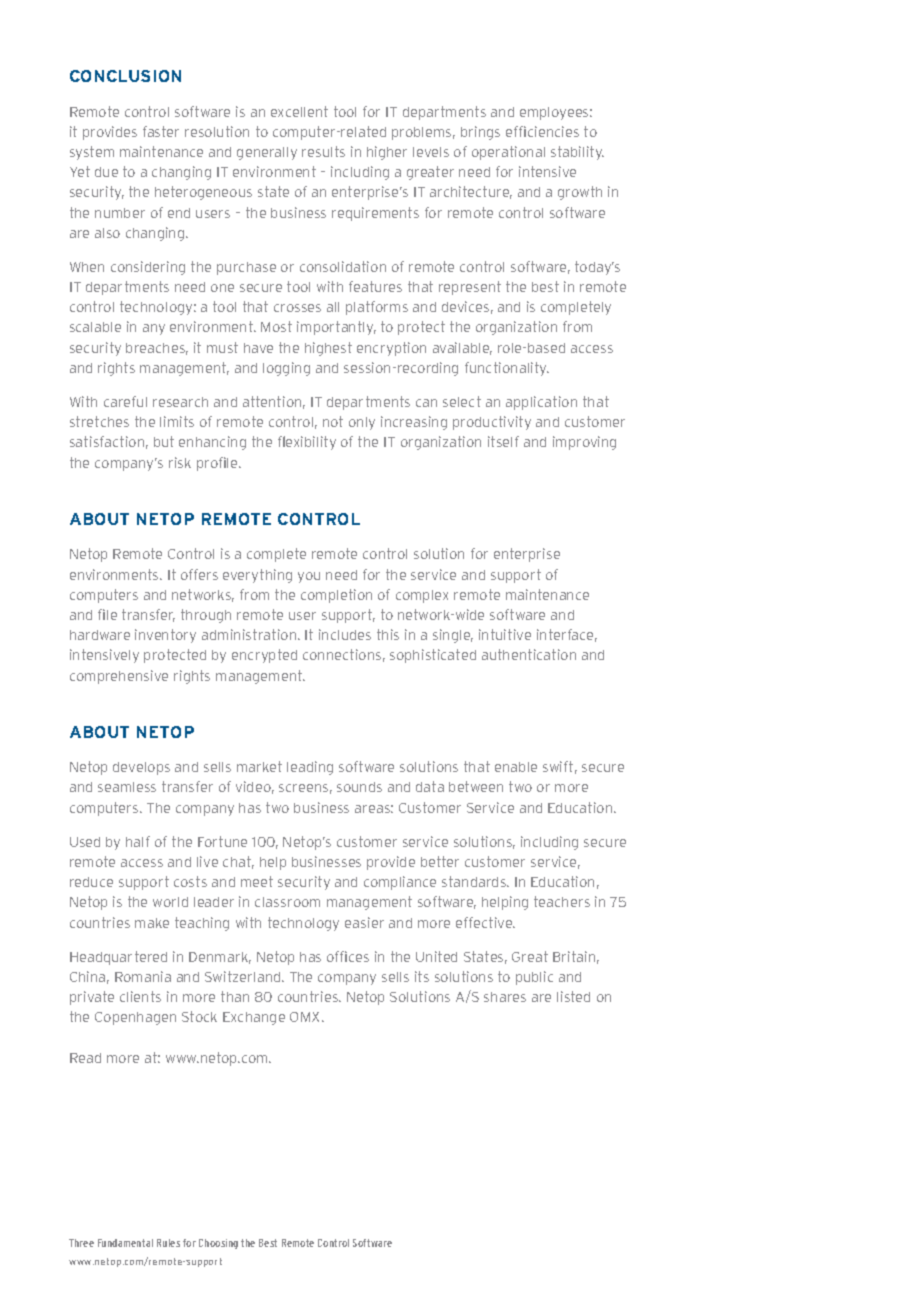  What do you see at coordinates (125, 1243) in the screenshot?
I see `Fundamental` at bounding box center [125, 1243].
